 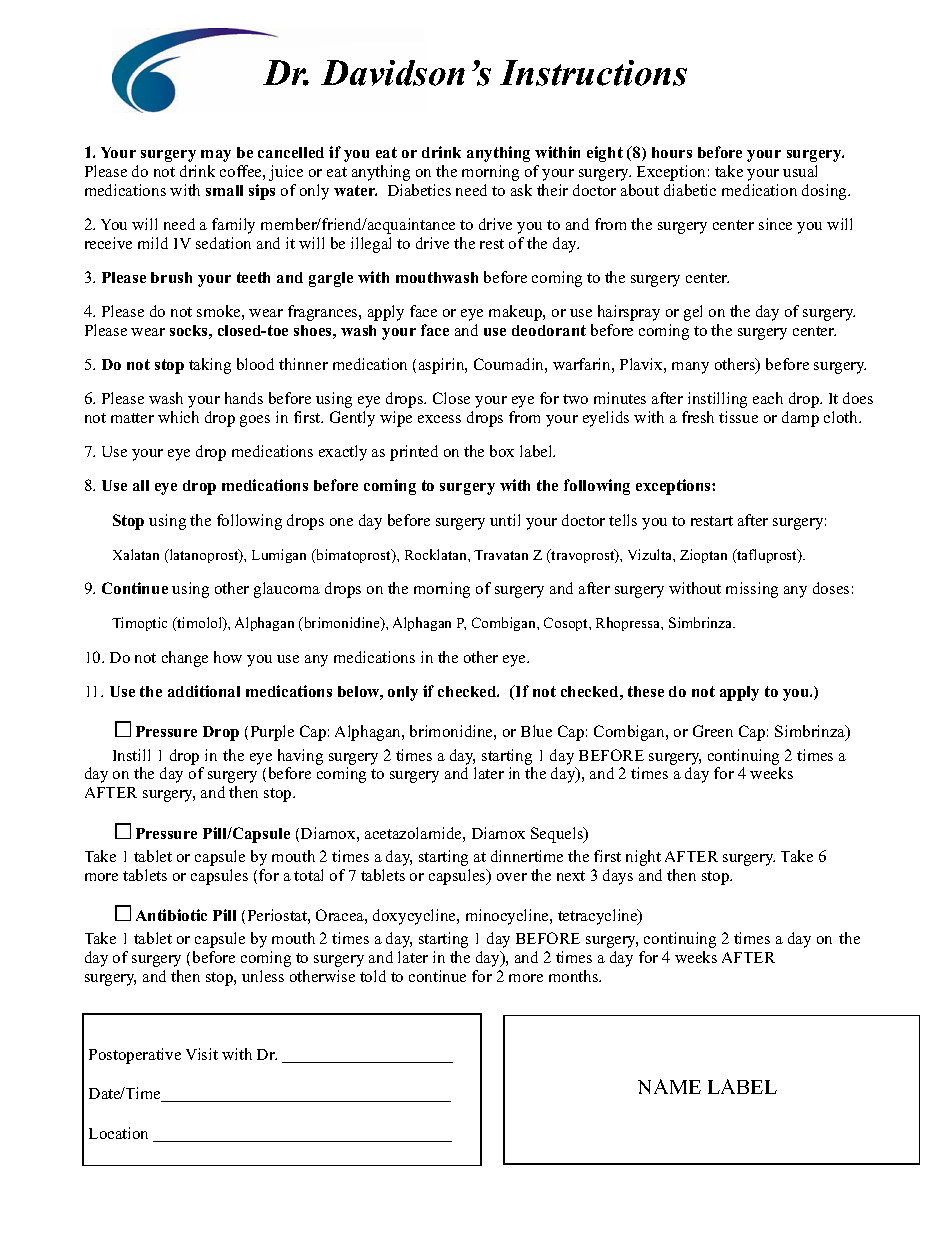 I want to click on may, so click(x=216, y=156).
